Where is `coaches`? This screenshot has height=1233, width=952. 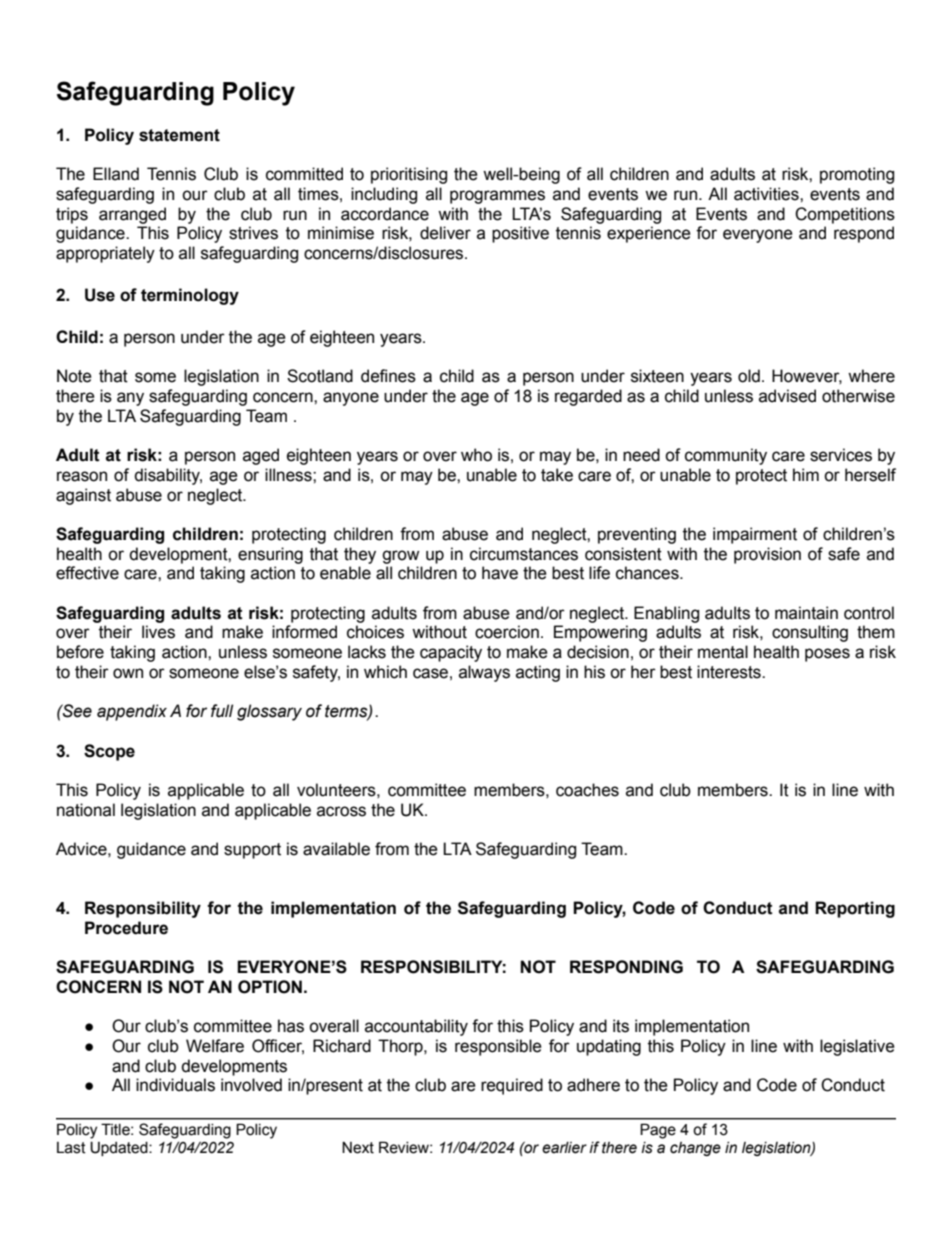
coaches is located at coordinates (587, 790).
